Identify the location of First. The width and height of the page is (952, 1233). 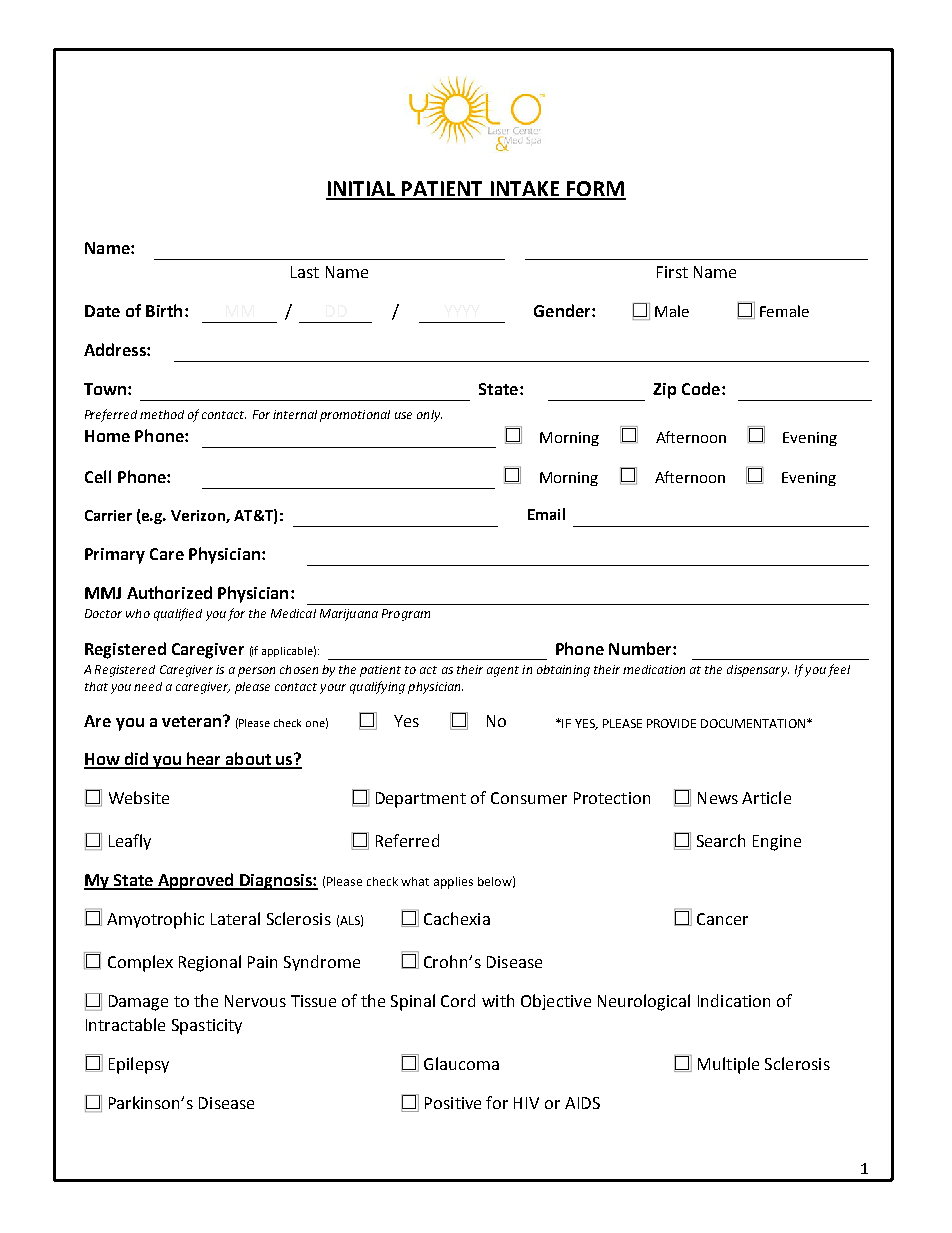
(672, 272).
